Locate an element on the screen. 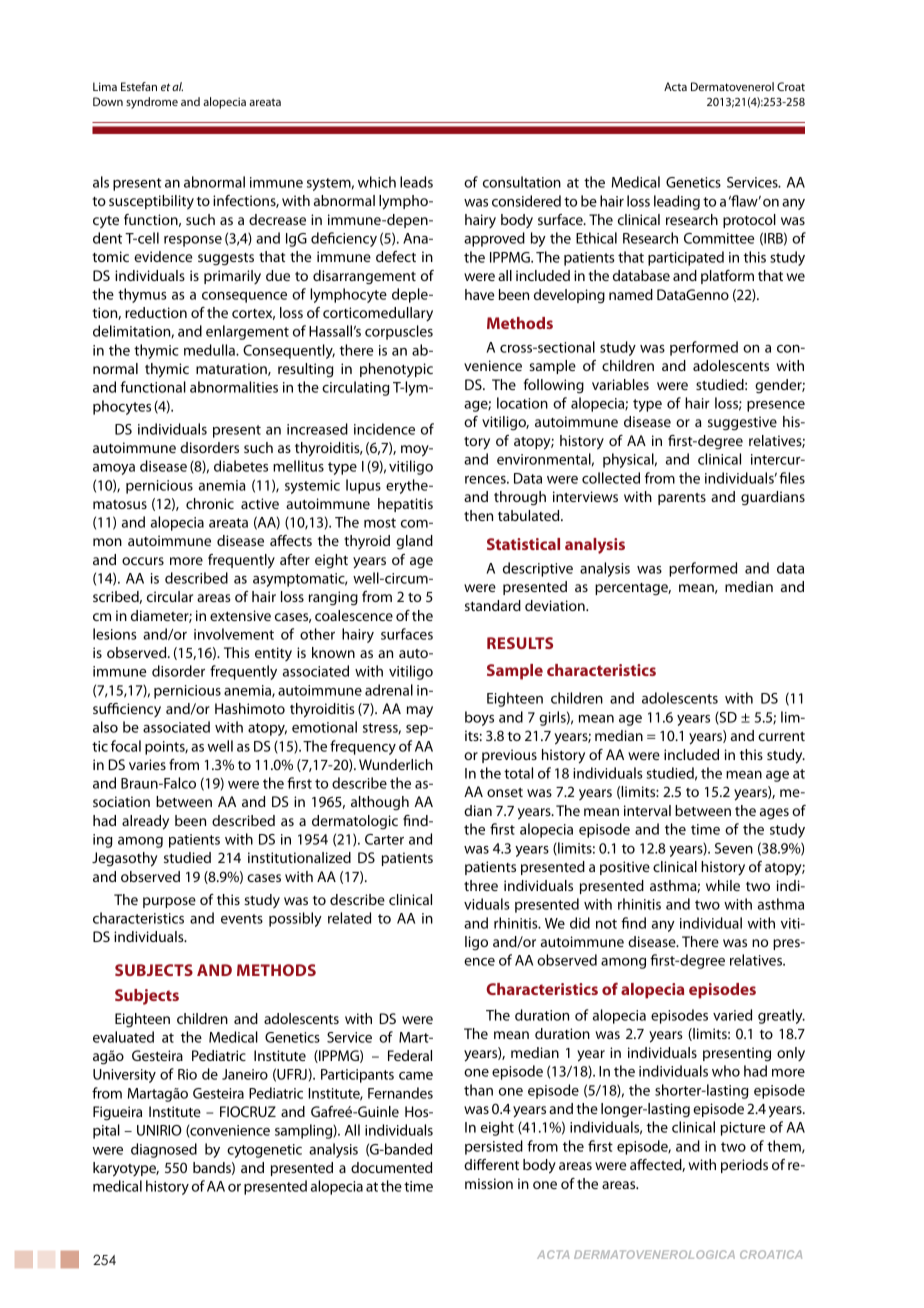  leads is located at coordinates (416, 182).
